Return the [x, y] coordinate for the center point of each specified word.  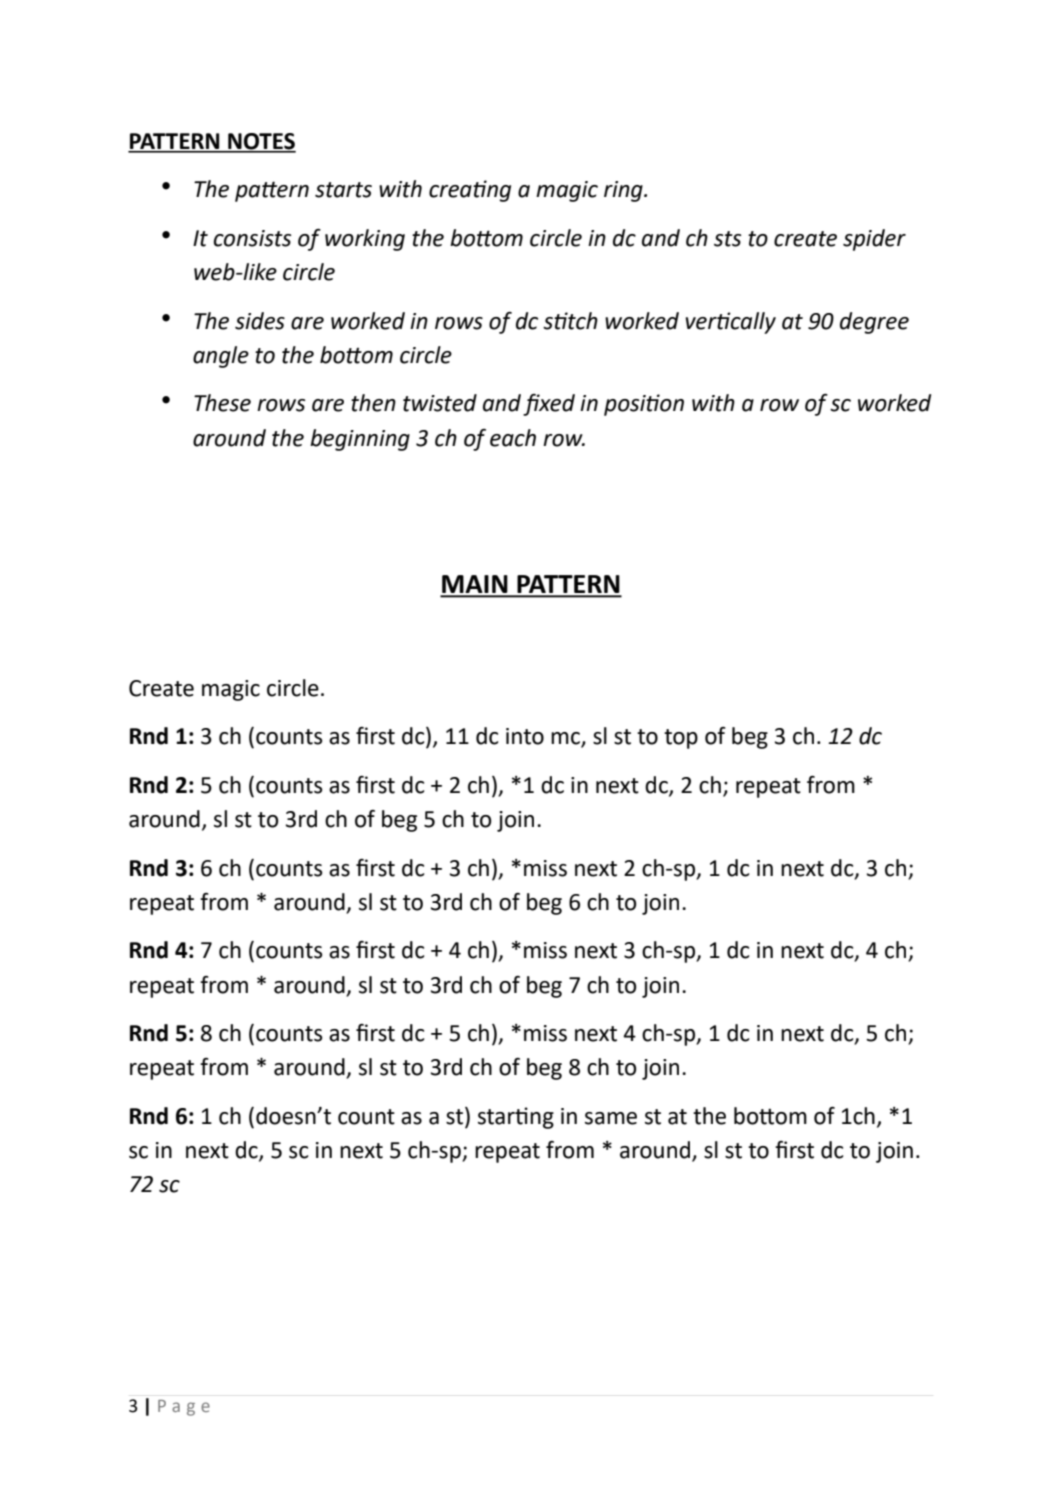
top [681, 739]
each [513, 438]
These [222, 403]
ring [624, 191]
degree [874, 323]
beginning [360, 440]
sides [260, 321]
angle [221, 357]
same [611, 1118]
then [373, 403]
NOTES [261, 142]
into [525, 736]
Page [184, 1408]
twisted [440, 403]
